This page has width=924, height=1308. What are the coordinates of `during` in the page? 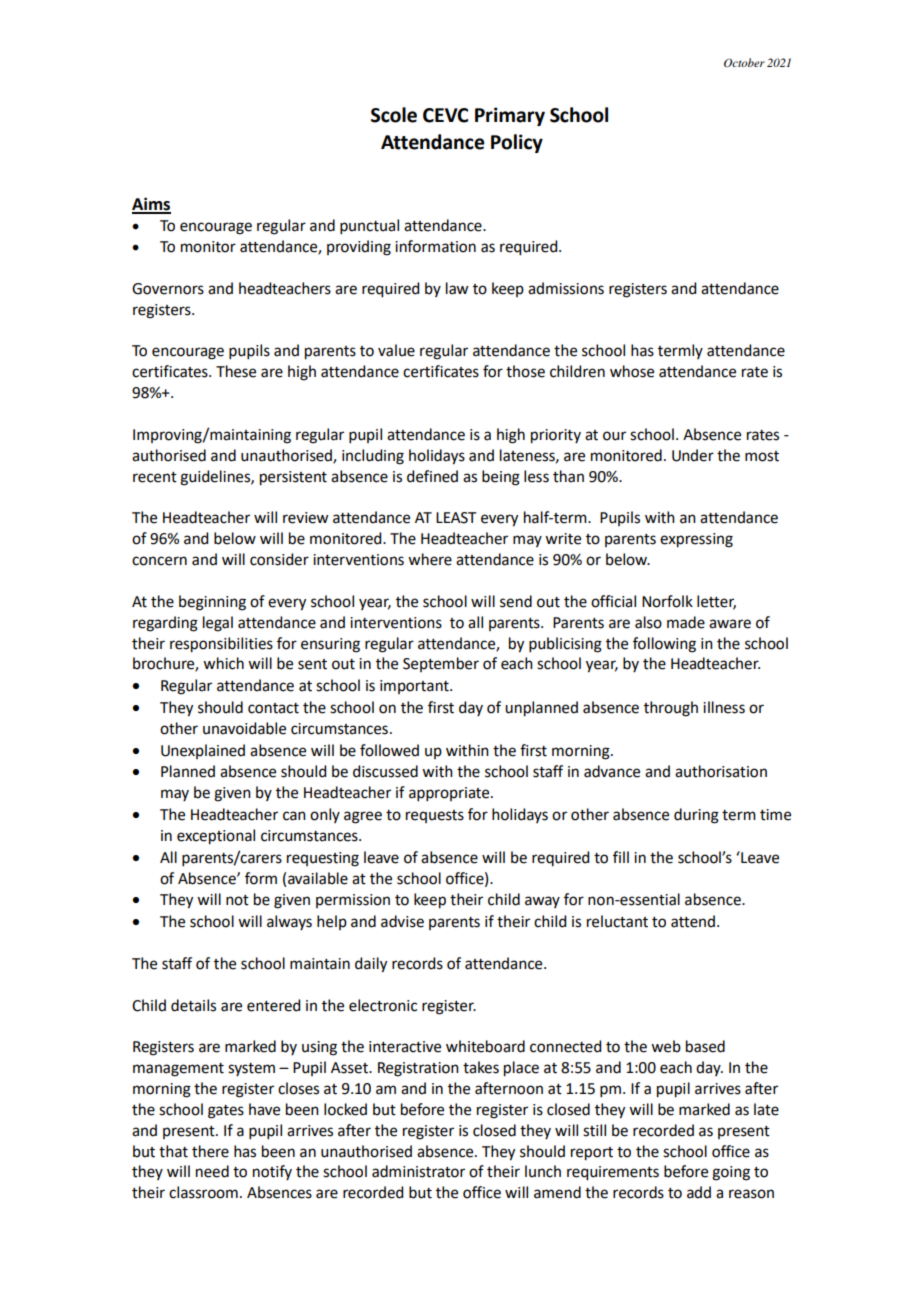 It's located at (696, 816).
